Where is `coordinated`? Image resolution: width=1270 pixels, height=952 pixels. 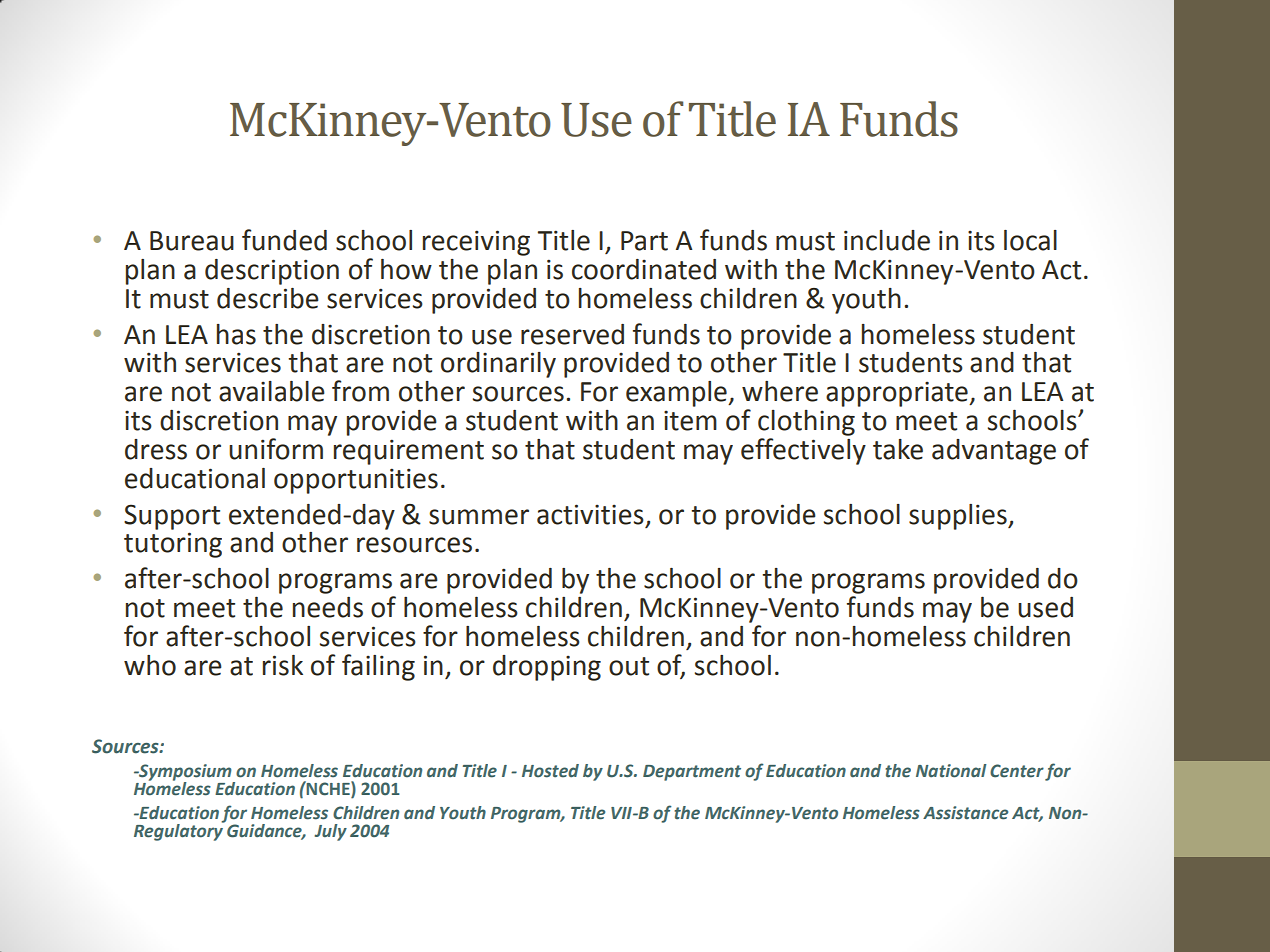
coordinated is located at coordinates (644, 269).
